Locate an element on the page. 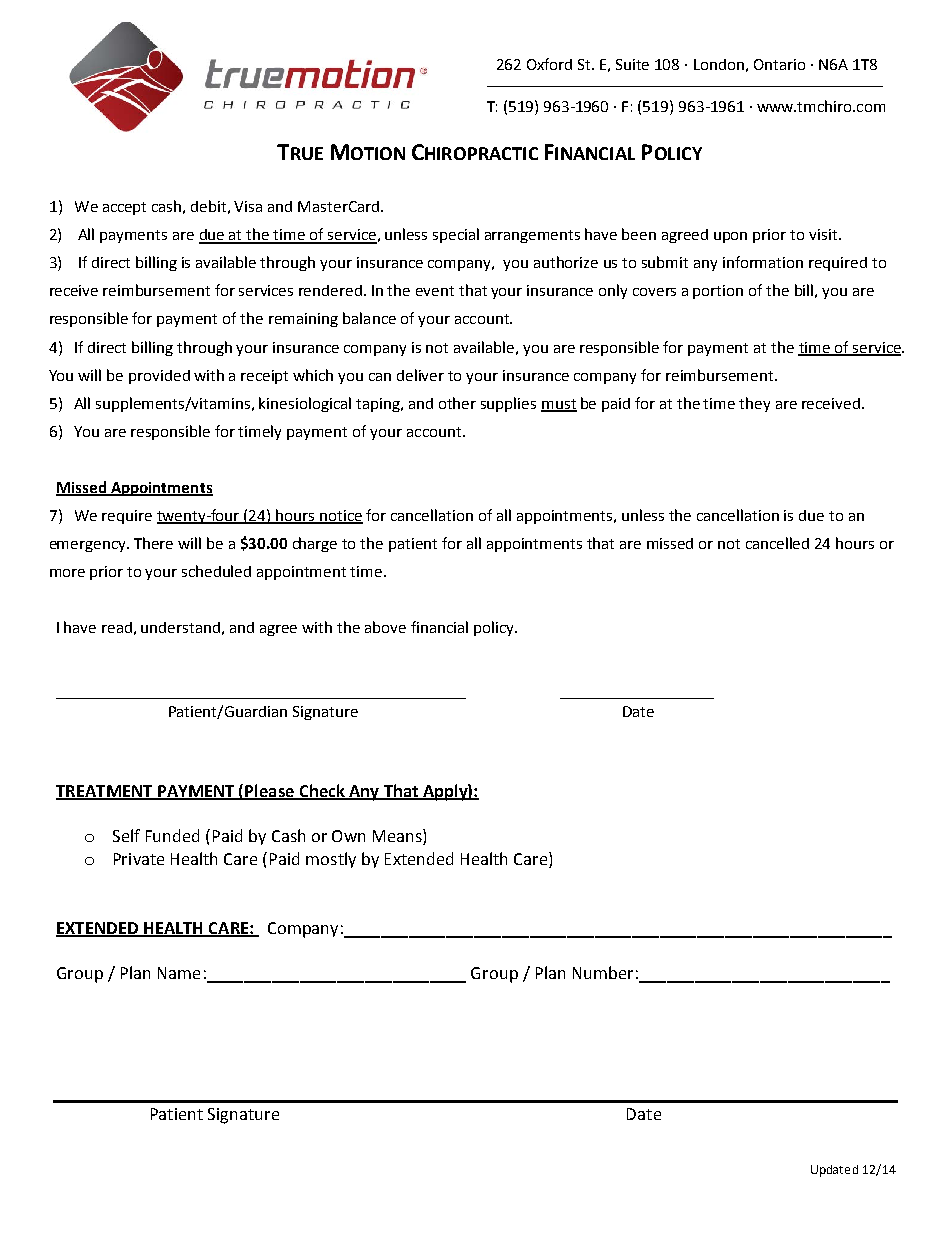 Image resolution: width=952 pixels, height=1233 pixels. other is located at coordinates (457, 403).
